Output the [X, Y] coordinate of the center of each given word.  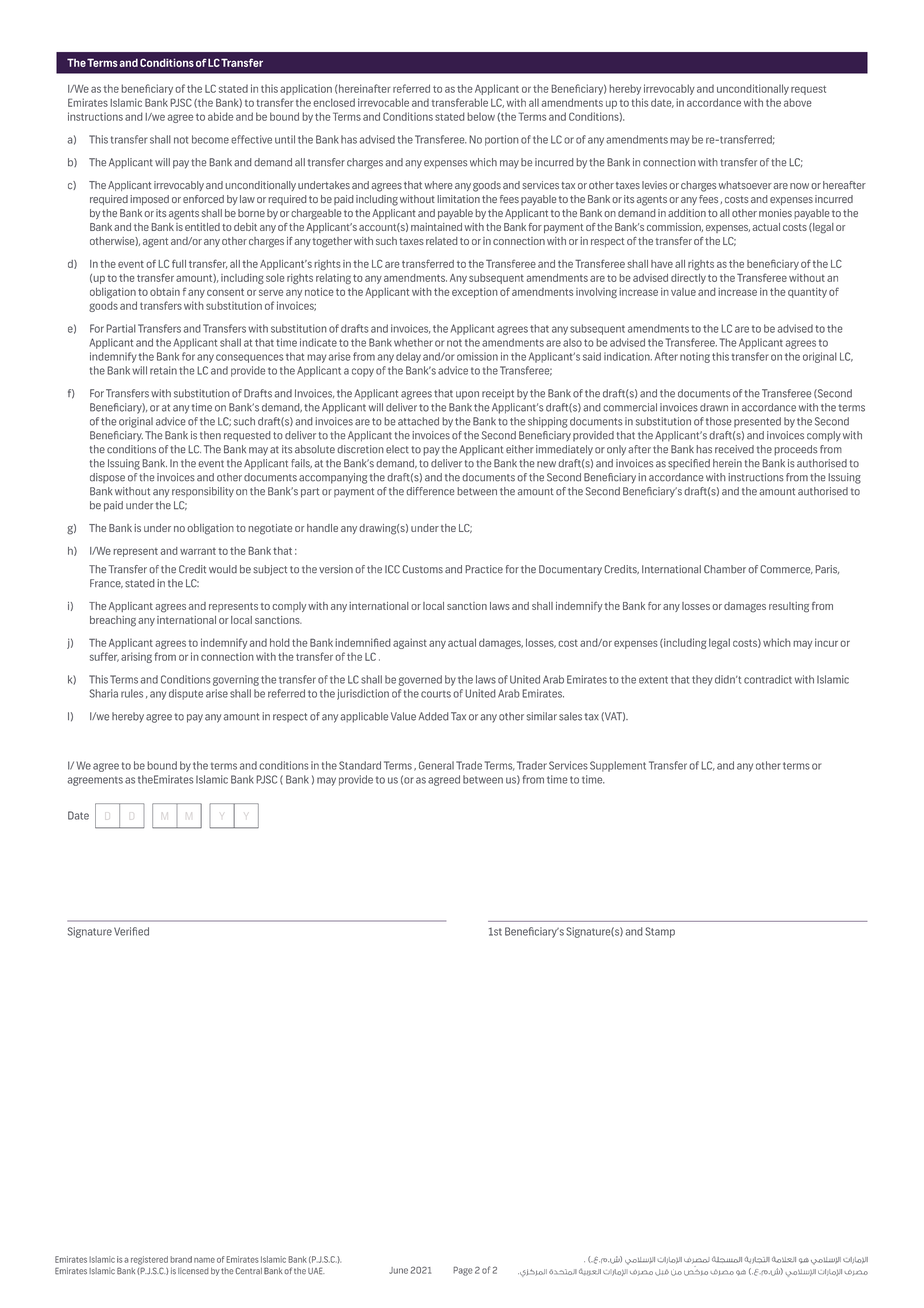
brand [181, 1259]
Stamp [660, 932]
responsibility [203, 492]
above [798, 102]
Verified [131, 931]
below [481, 116]
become [210, 139]
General [436, 765]
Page [463, 1271]
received [734, 449]
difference [430, 491]
